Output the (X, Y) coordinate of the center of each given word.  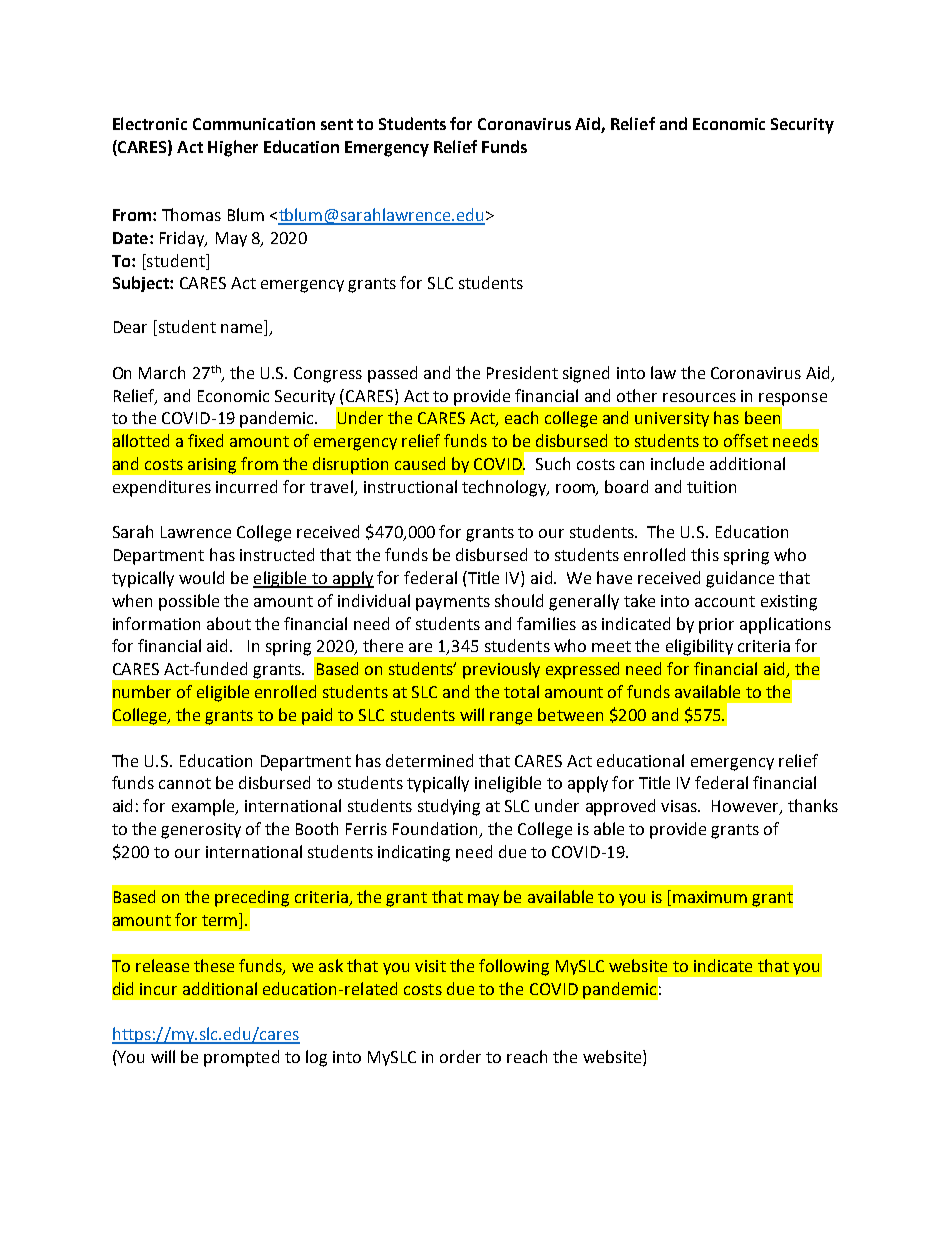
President (522, 372)
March (162, 372)
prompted (241, 1058)
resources (699, 397)
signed (586, 374)
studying (449, 807)
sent (337, 124)
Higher (233, 148)
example (204, 807)
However (746, 807)
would (201, 577)
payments (453, 603)
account (725, 601)
